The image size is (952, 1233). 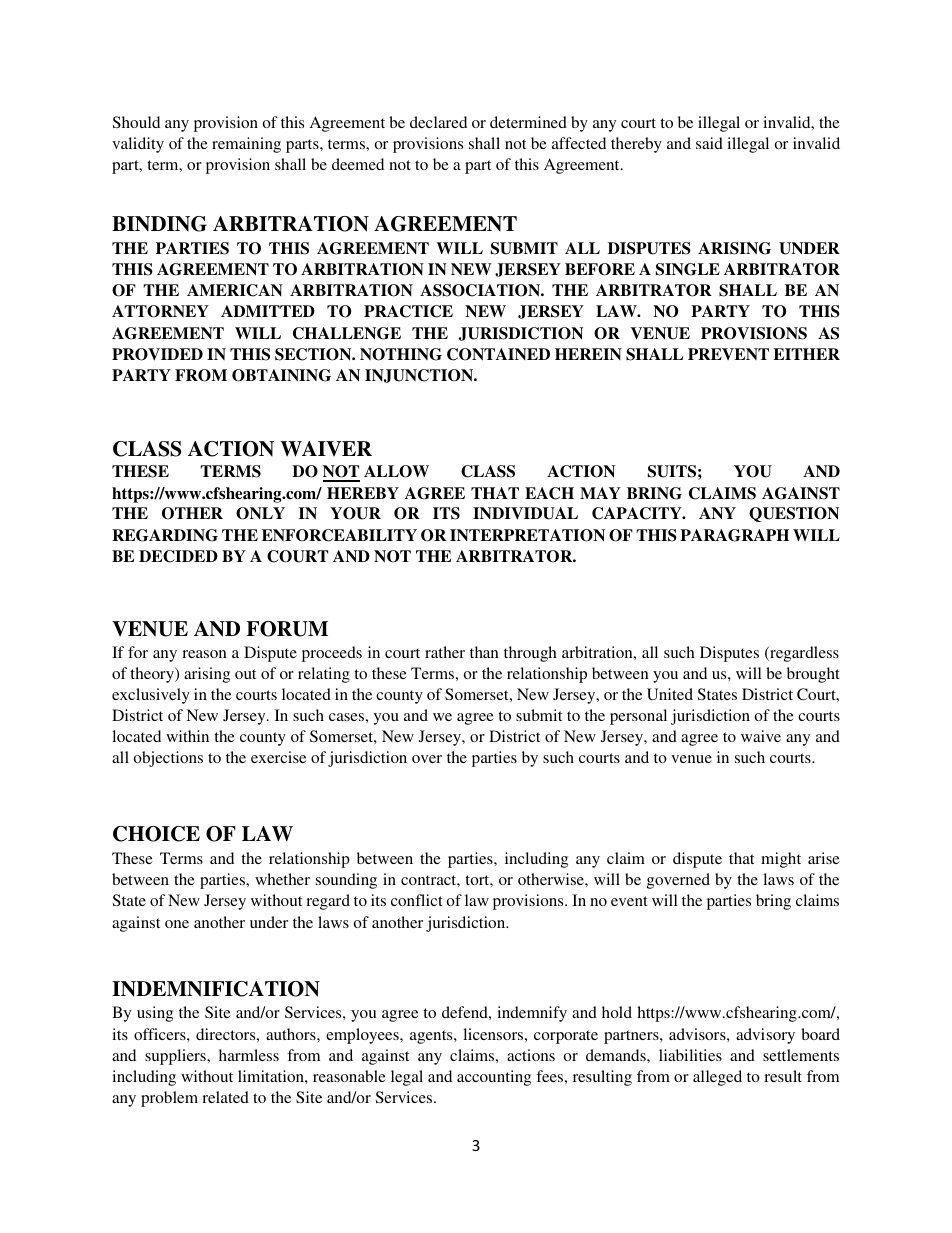 What do you see at coordinates (670, 694) in the image?
I see `United` at bounding box center [670, 694].
